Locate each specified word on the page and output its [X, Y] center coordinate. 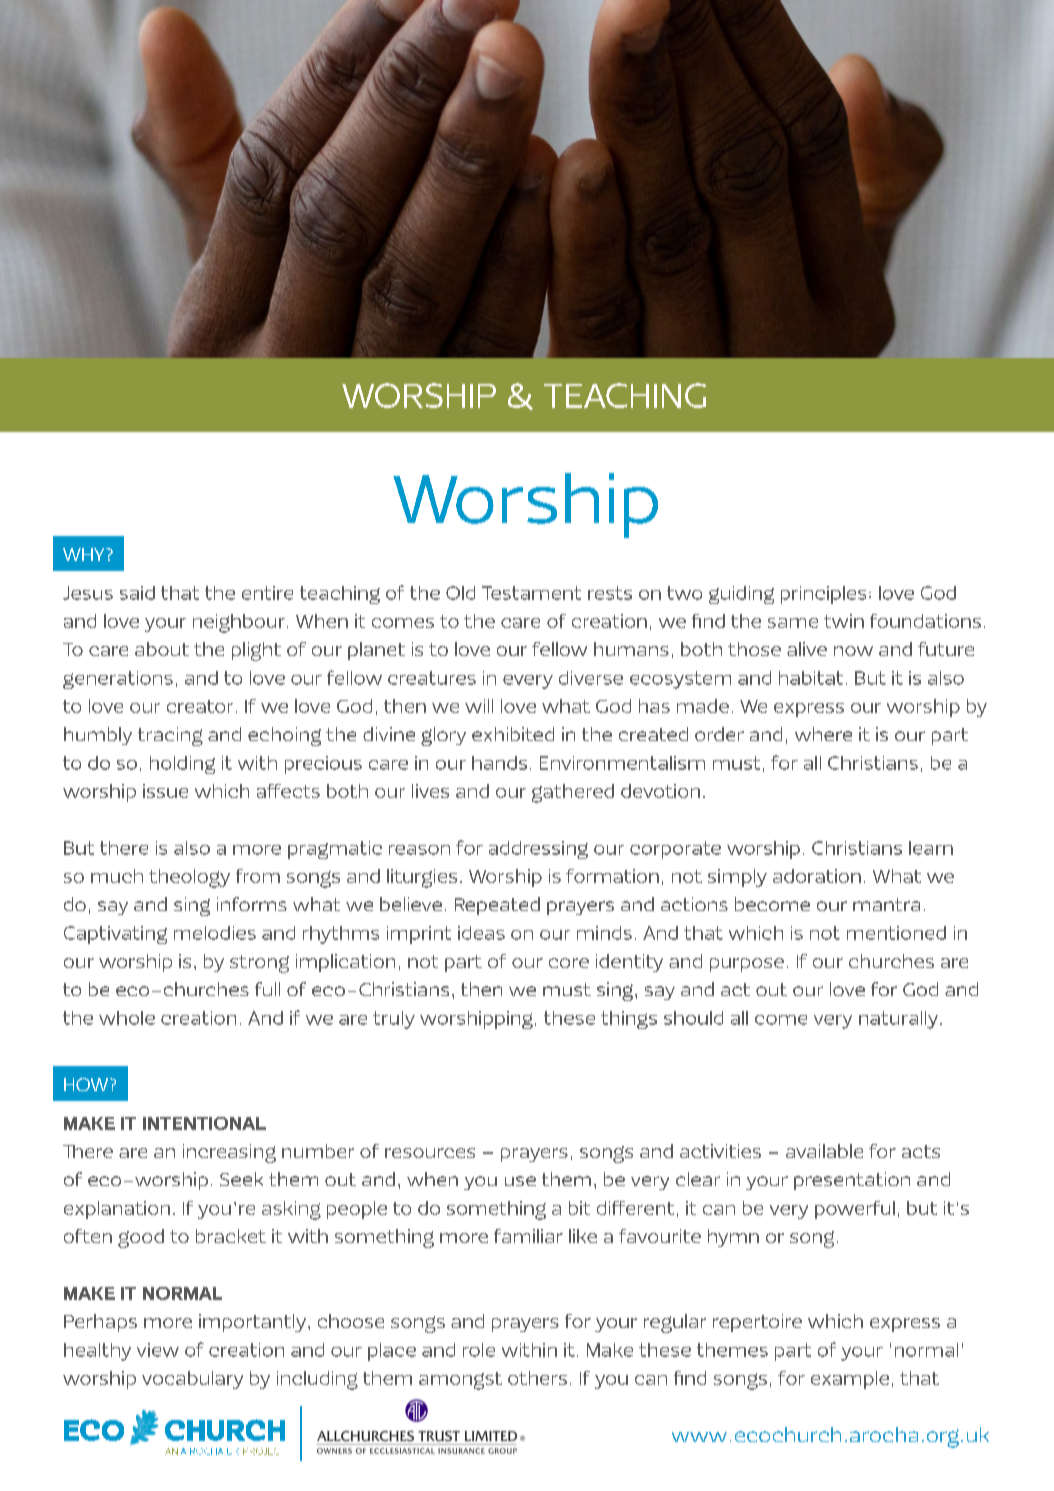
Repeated [497, 906]
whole [127, 1018]
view [158, 1350]
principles [823, 595]
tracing [170, 736]
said [137, 593]
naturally [898, 1020]
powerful [855, 1210]
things [629, 1020]
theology [189, 878]
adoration [817, 876]
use [520, 1181]
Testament [531, 593]
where [823, 734]
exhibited [513, 734]
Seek [241, 1179]
